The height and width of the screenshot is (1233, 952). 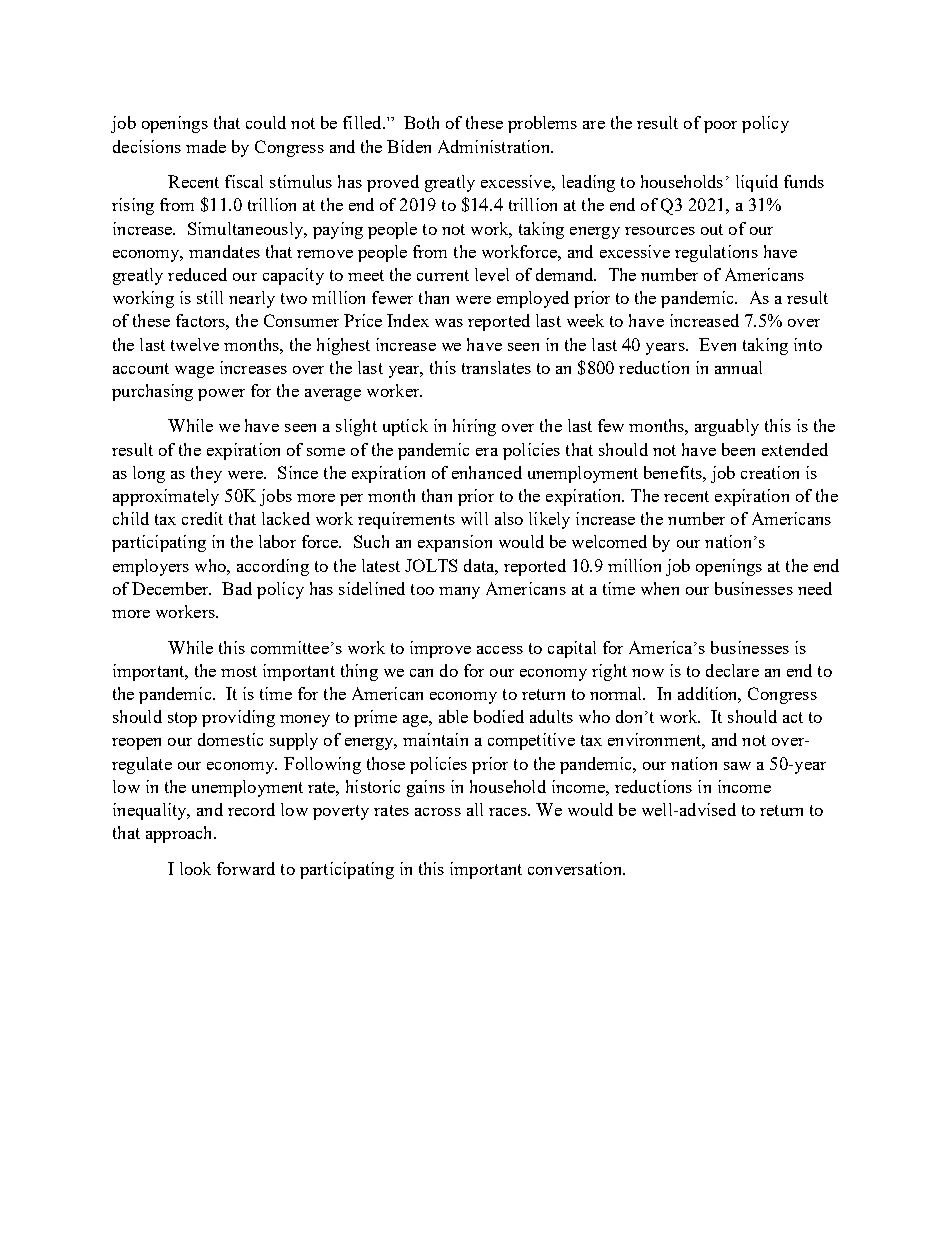 What do you see at coordinates (720, 127) in the screenshot?
I see `poor` at bounding box center [720, 127].
